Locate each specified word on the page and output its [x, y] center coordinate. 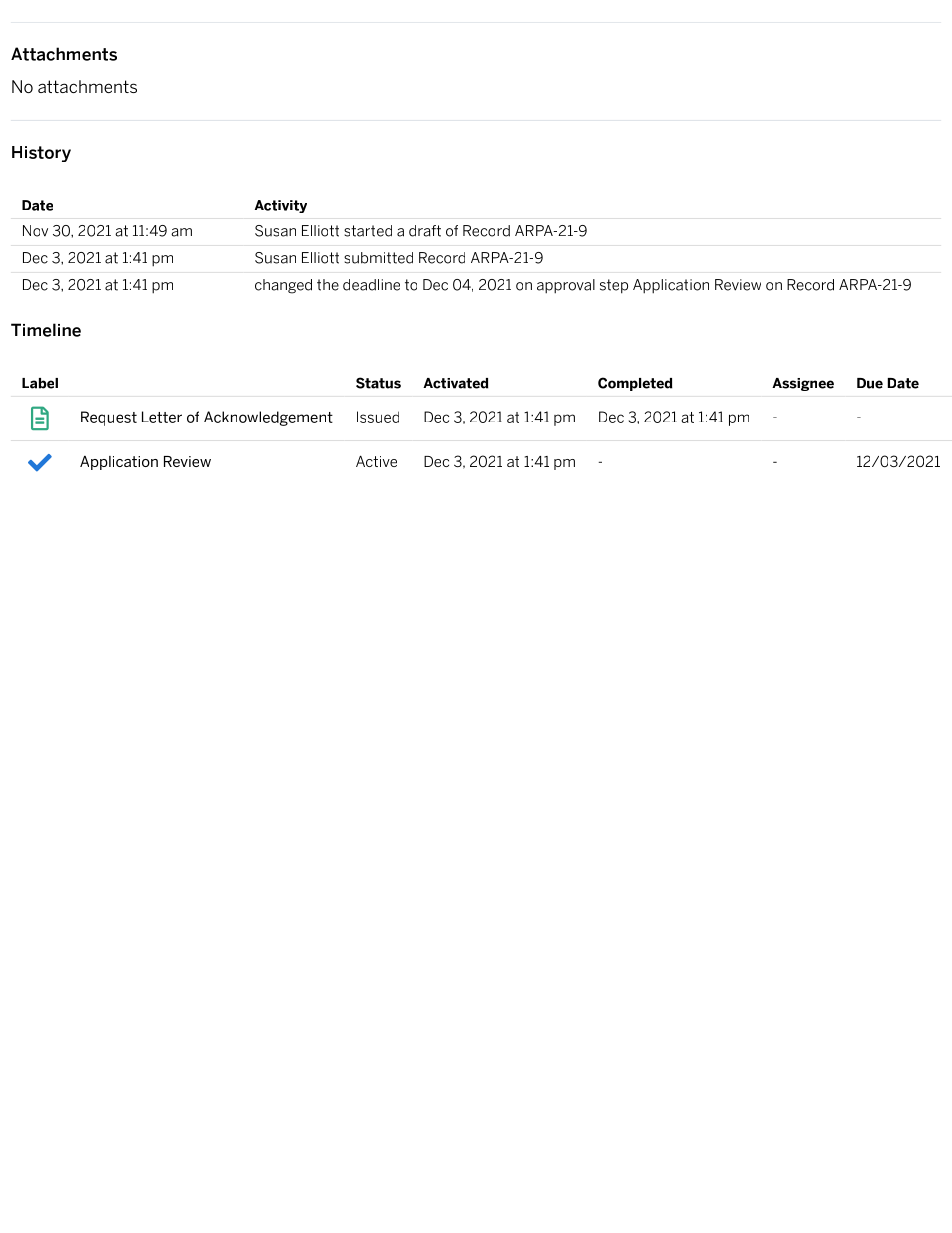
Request [109, 418]
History [41, 154]
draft [425, 231]
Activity [281, 206]
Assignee [803, 384]
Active [376, 461]
